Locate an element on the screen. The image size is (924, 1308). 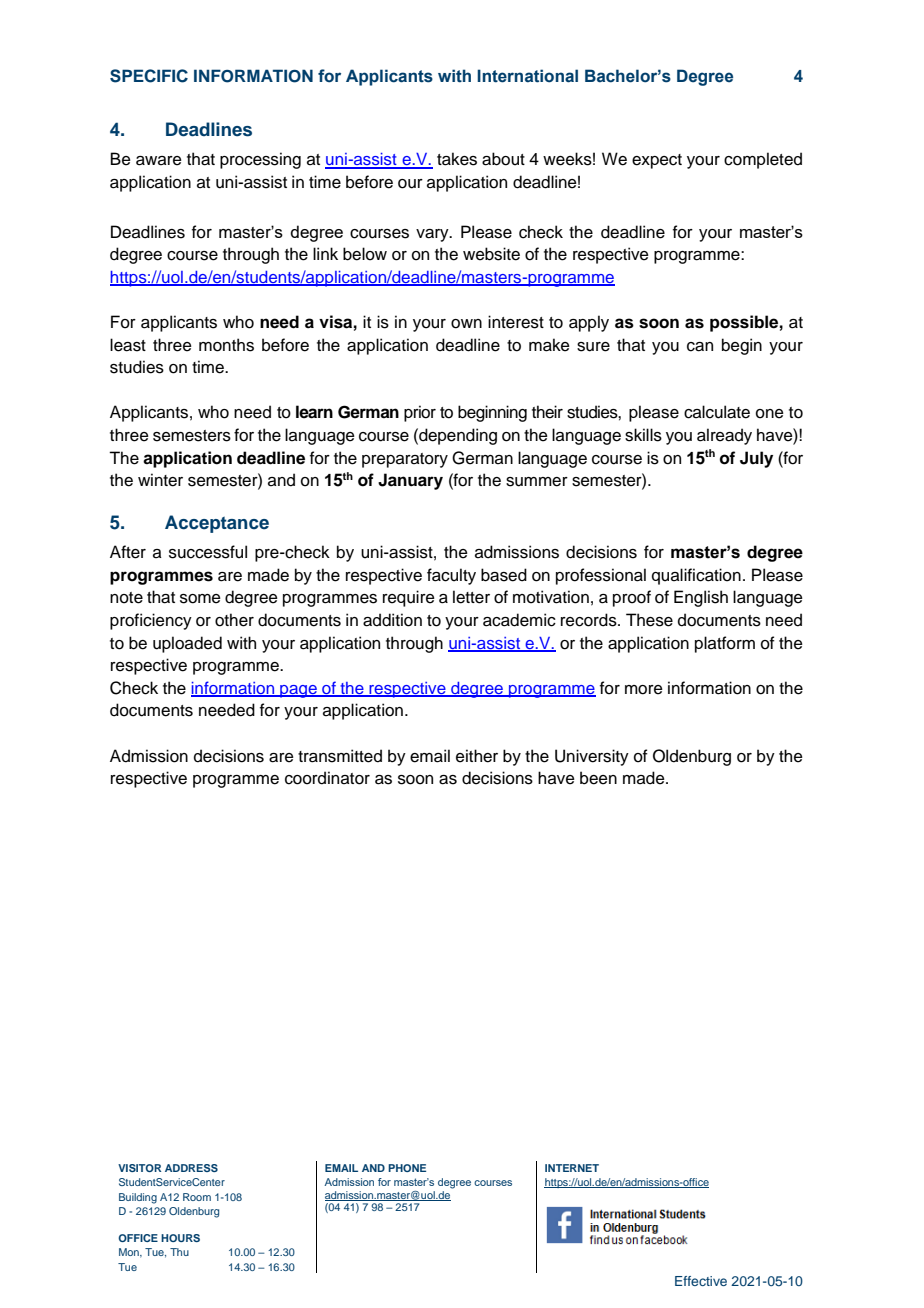
HOURS is located at coordinates (180, 1238).
